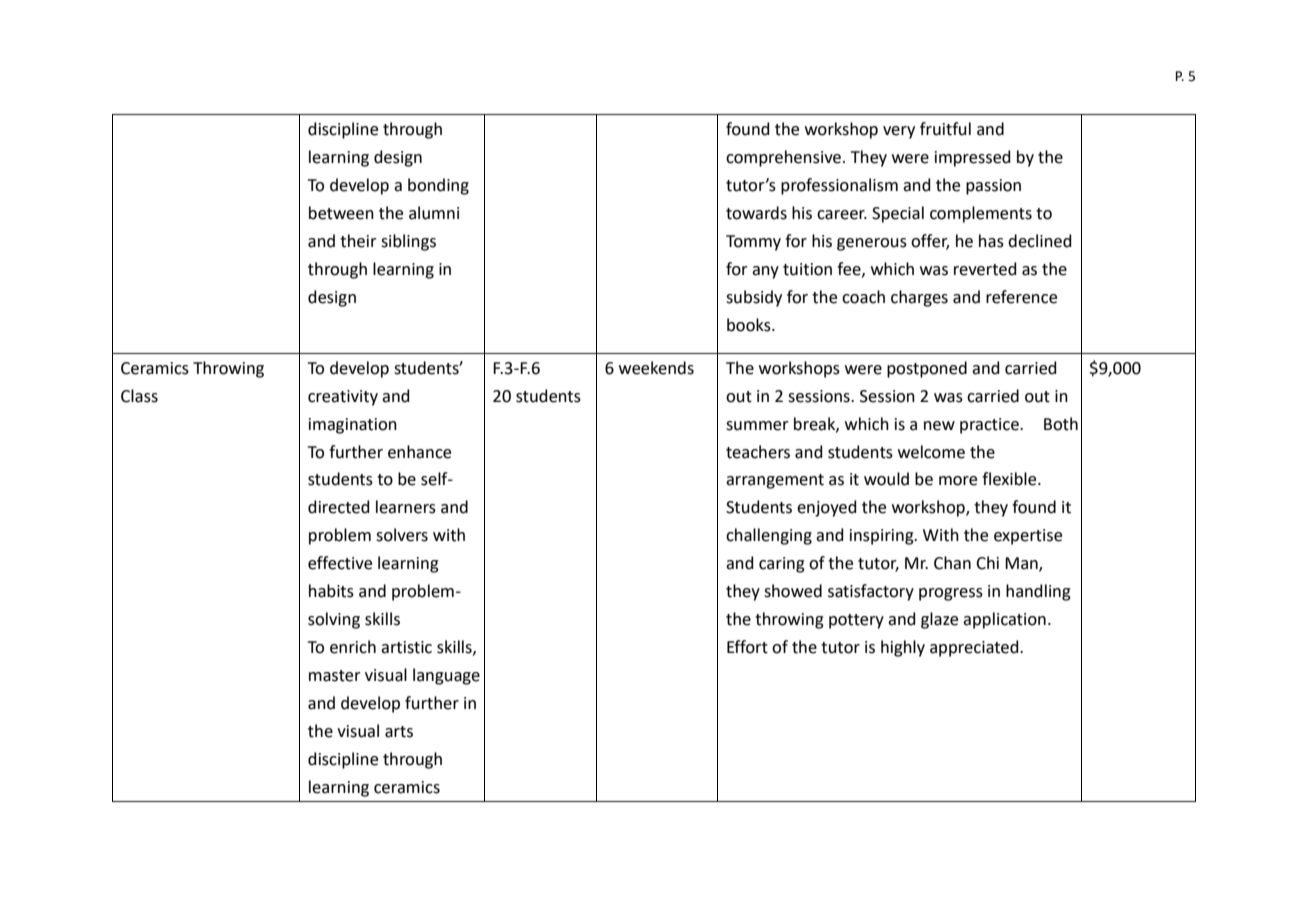  I want to click on comprehensive, so click(783, 158).
